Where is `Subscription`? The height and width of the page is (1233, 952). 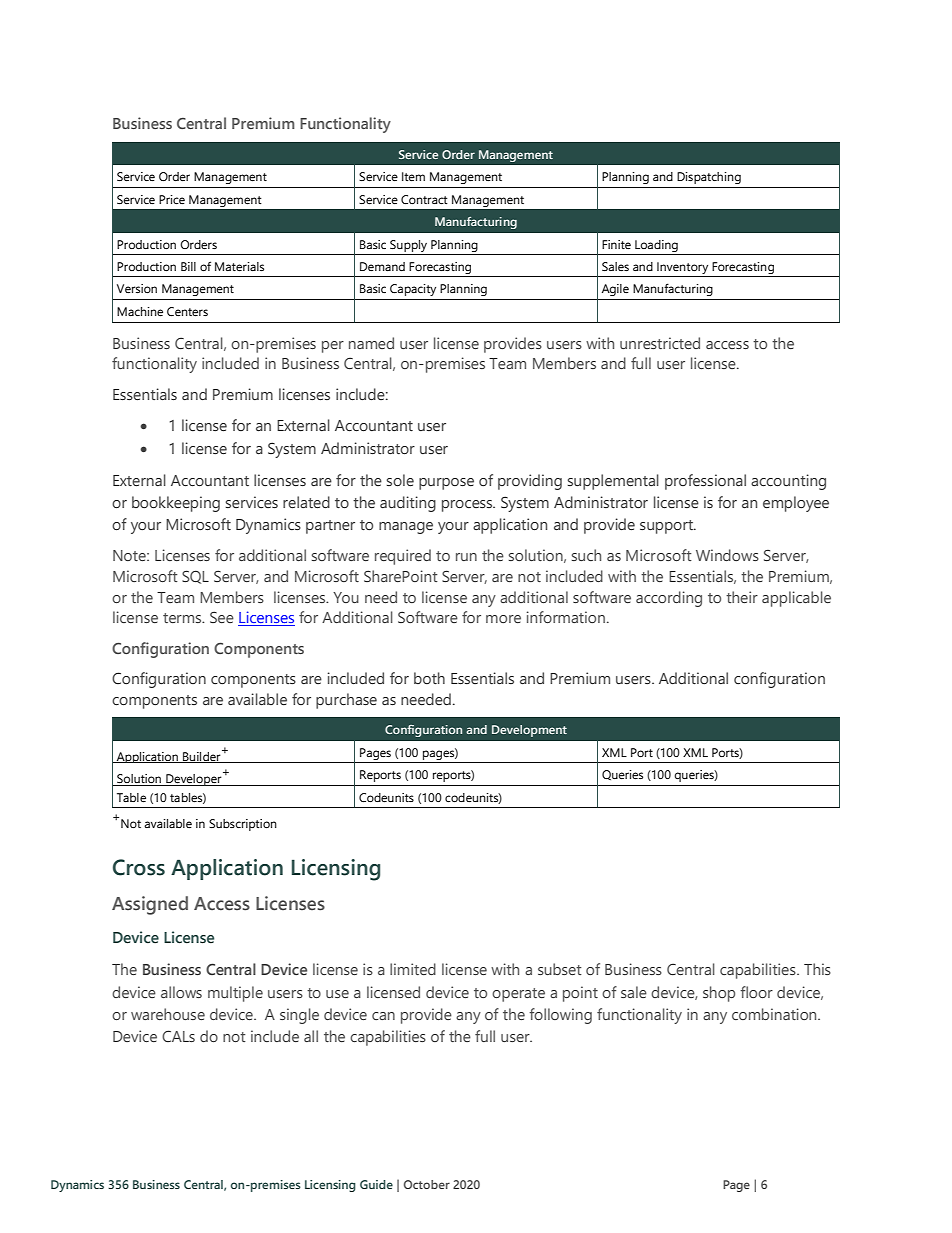 Subscription is located at coordinates (243, 825).
